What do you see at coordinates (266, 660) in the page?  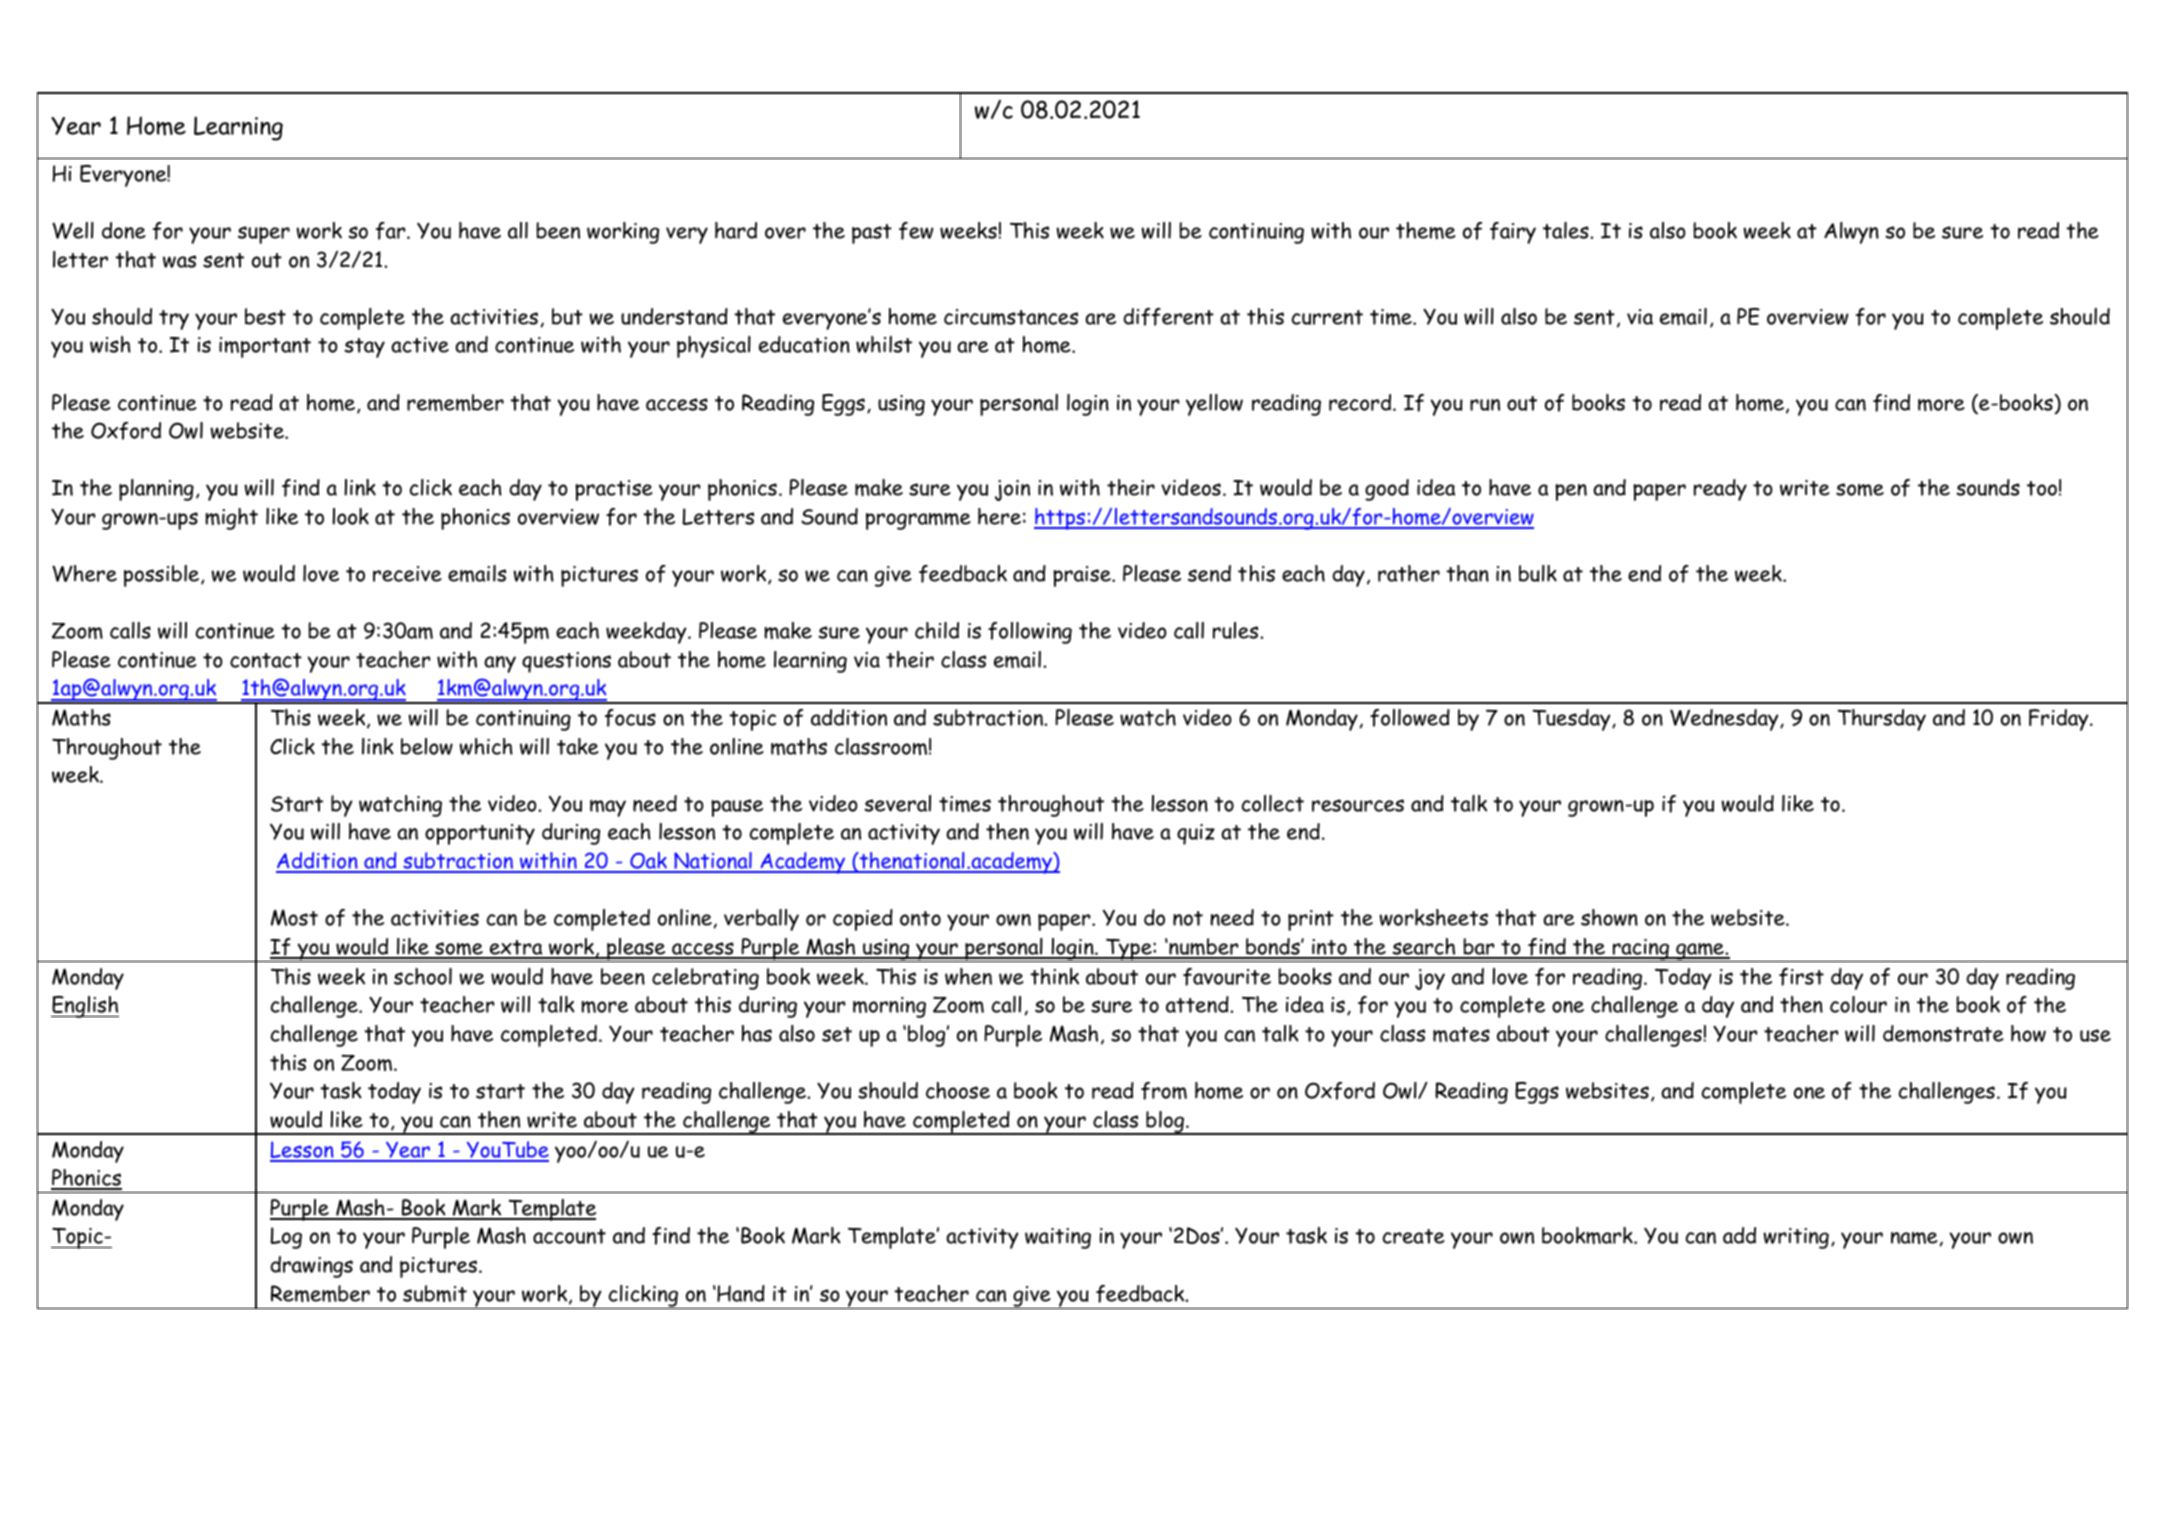 I see `contact` at bounding box center [266, 660].
